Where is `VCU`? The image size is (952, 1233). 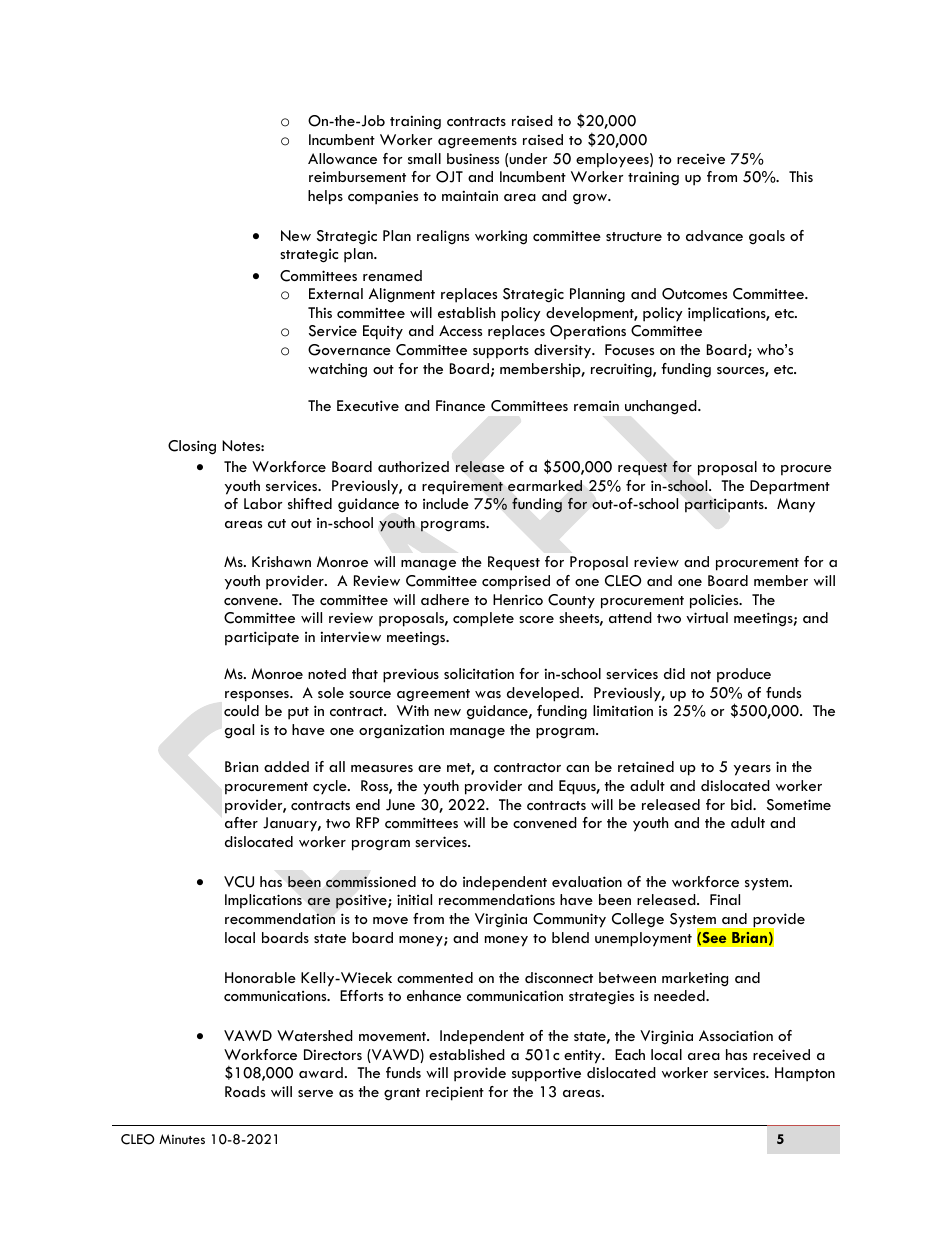
VCU is located at coordinates (239, 882).
